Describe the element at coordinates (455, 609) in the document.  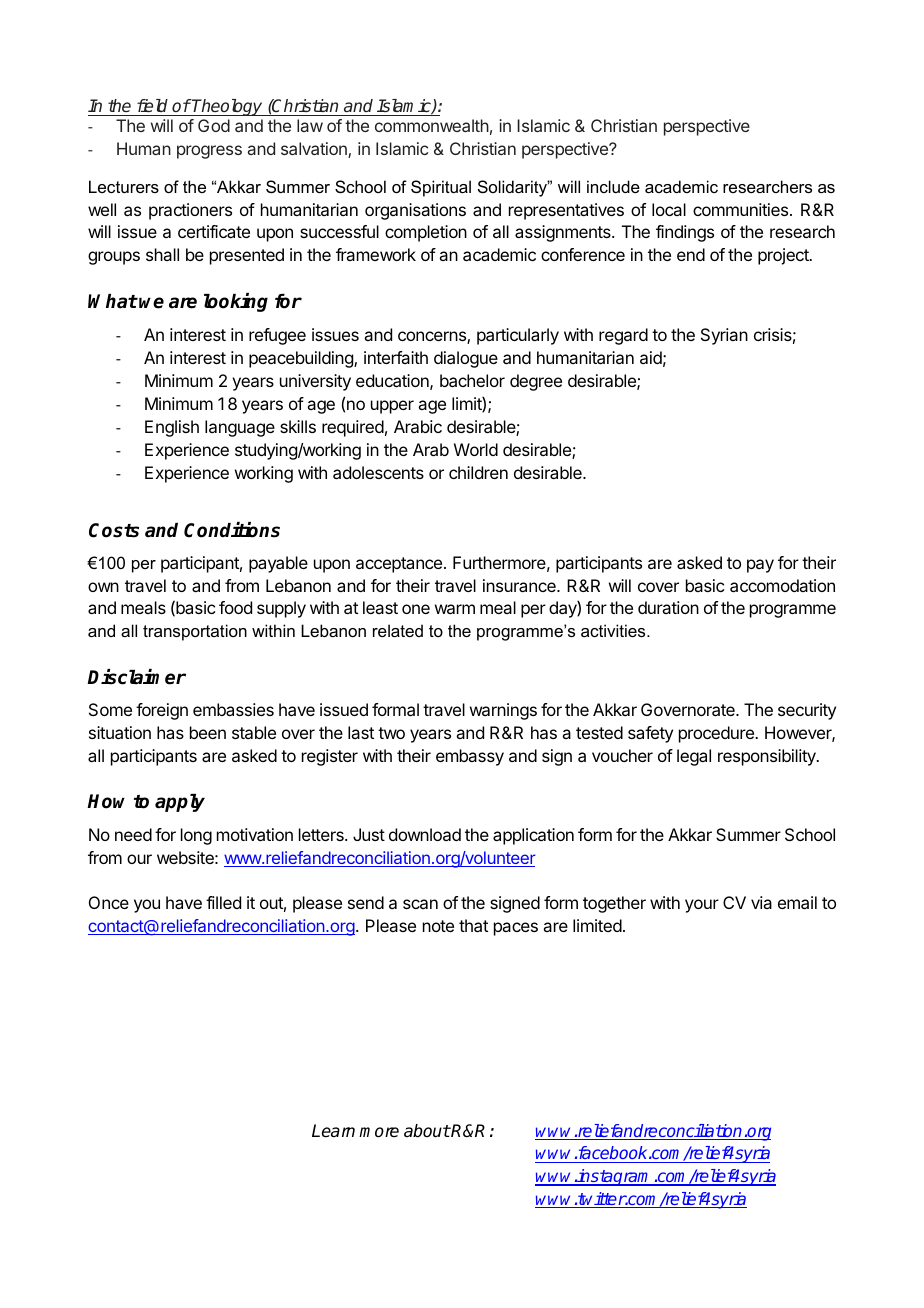
I see `warm` at that location.
